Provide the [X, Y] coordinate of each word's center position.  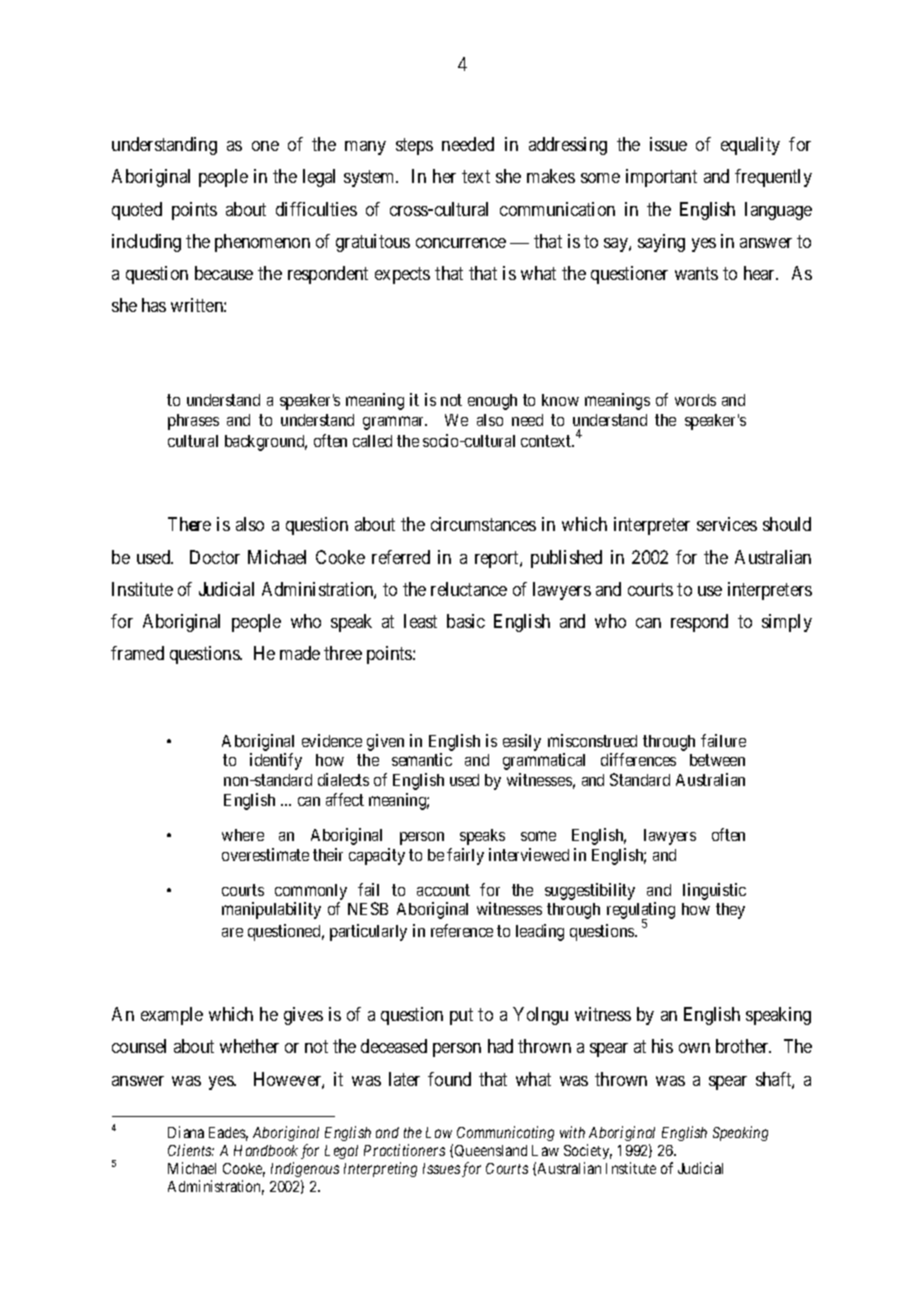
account [443, 890]
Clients [191, 1150]
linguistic [714, 891]
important [661, 178]
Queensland [491, 1151]
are [232, 932]
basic [466, 621]
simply [787, 623]
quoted [137, 211]
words [695, 400]
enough [492, 402]
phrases [193, 422]
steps [414, 147]
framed [137, 653]
